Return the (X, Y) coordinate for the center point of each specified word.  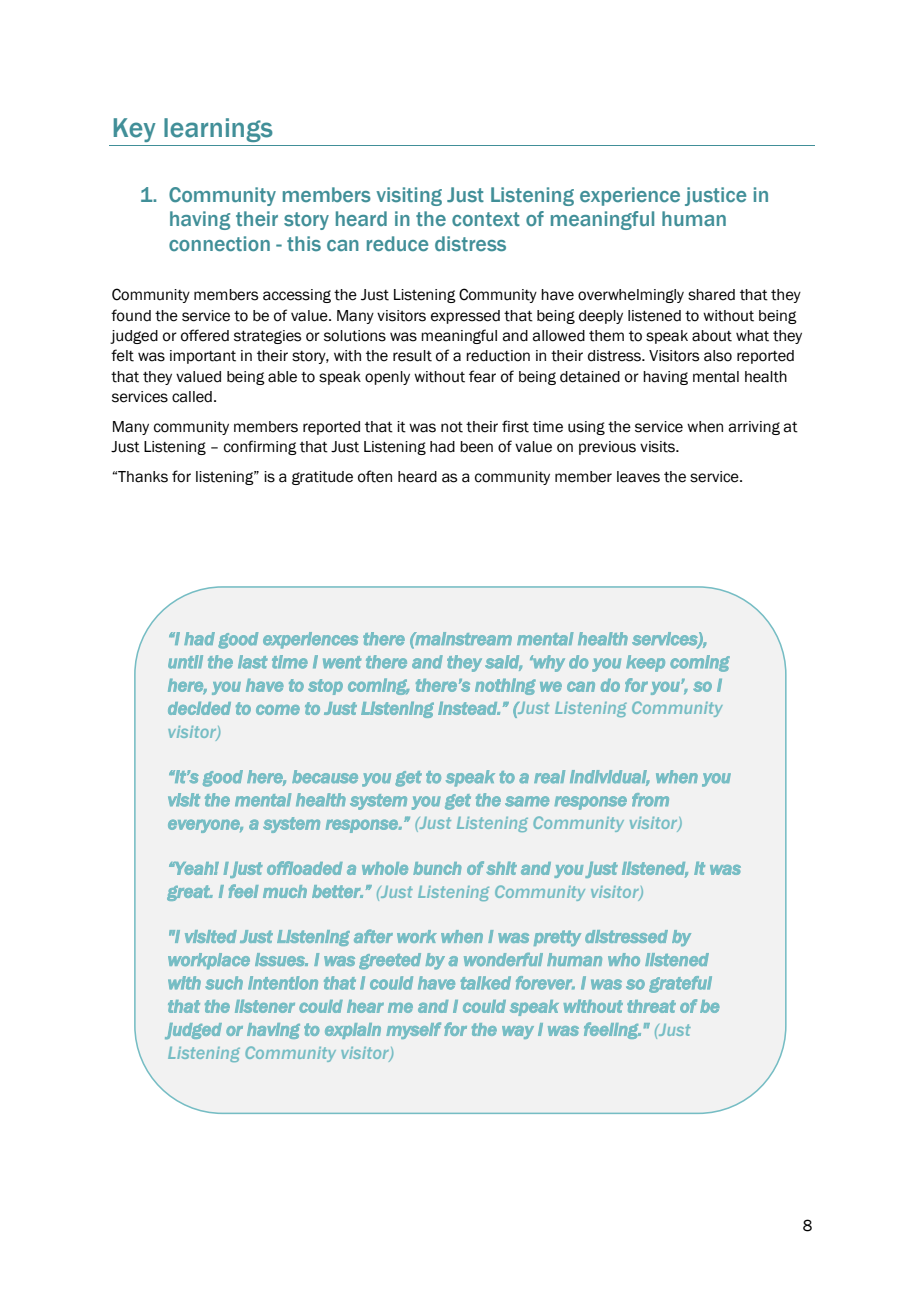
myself (413, 1030)
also (718, 356)
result (412, 356)
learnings (218, 130)
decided (199, 708)
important (203, 357)
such (224, 983)
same (527, 801)
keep (645, 663)
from (650, 800)
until (185, 662)
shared (711, 295)
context (486, 219)
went (342, 662)
